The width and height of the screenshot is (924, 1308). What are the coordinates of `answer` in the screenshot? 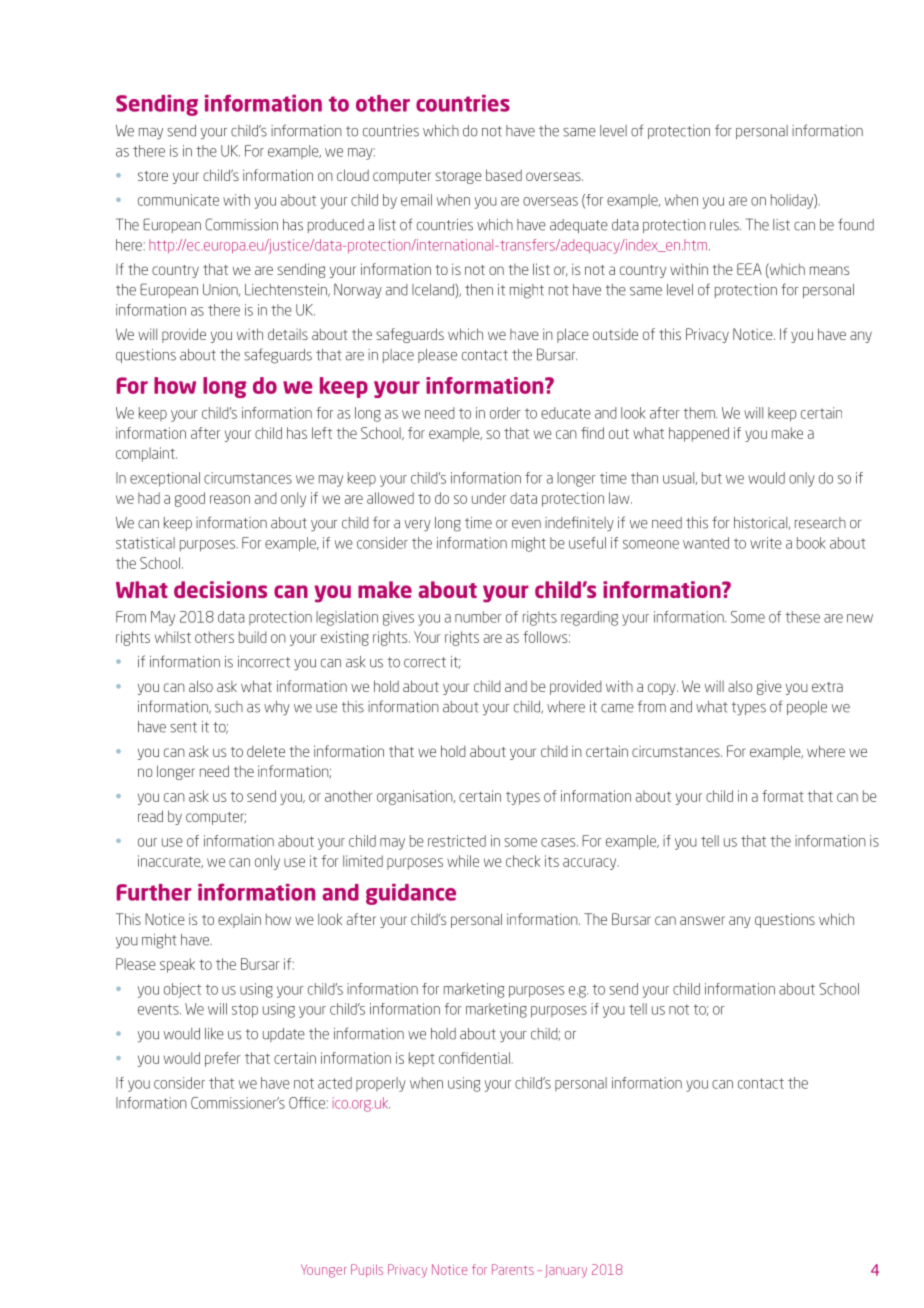 It's located at (702, 920).
